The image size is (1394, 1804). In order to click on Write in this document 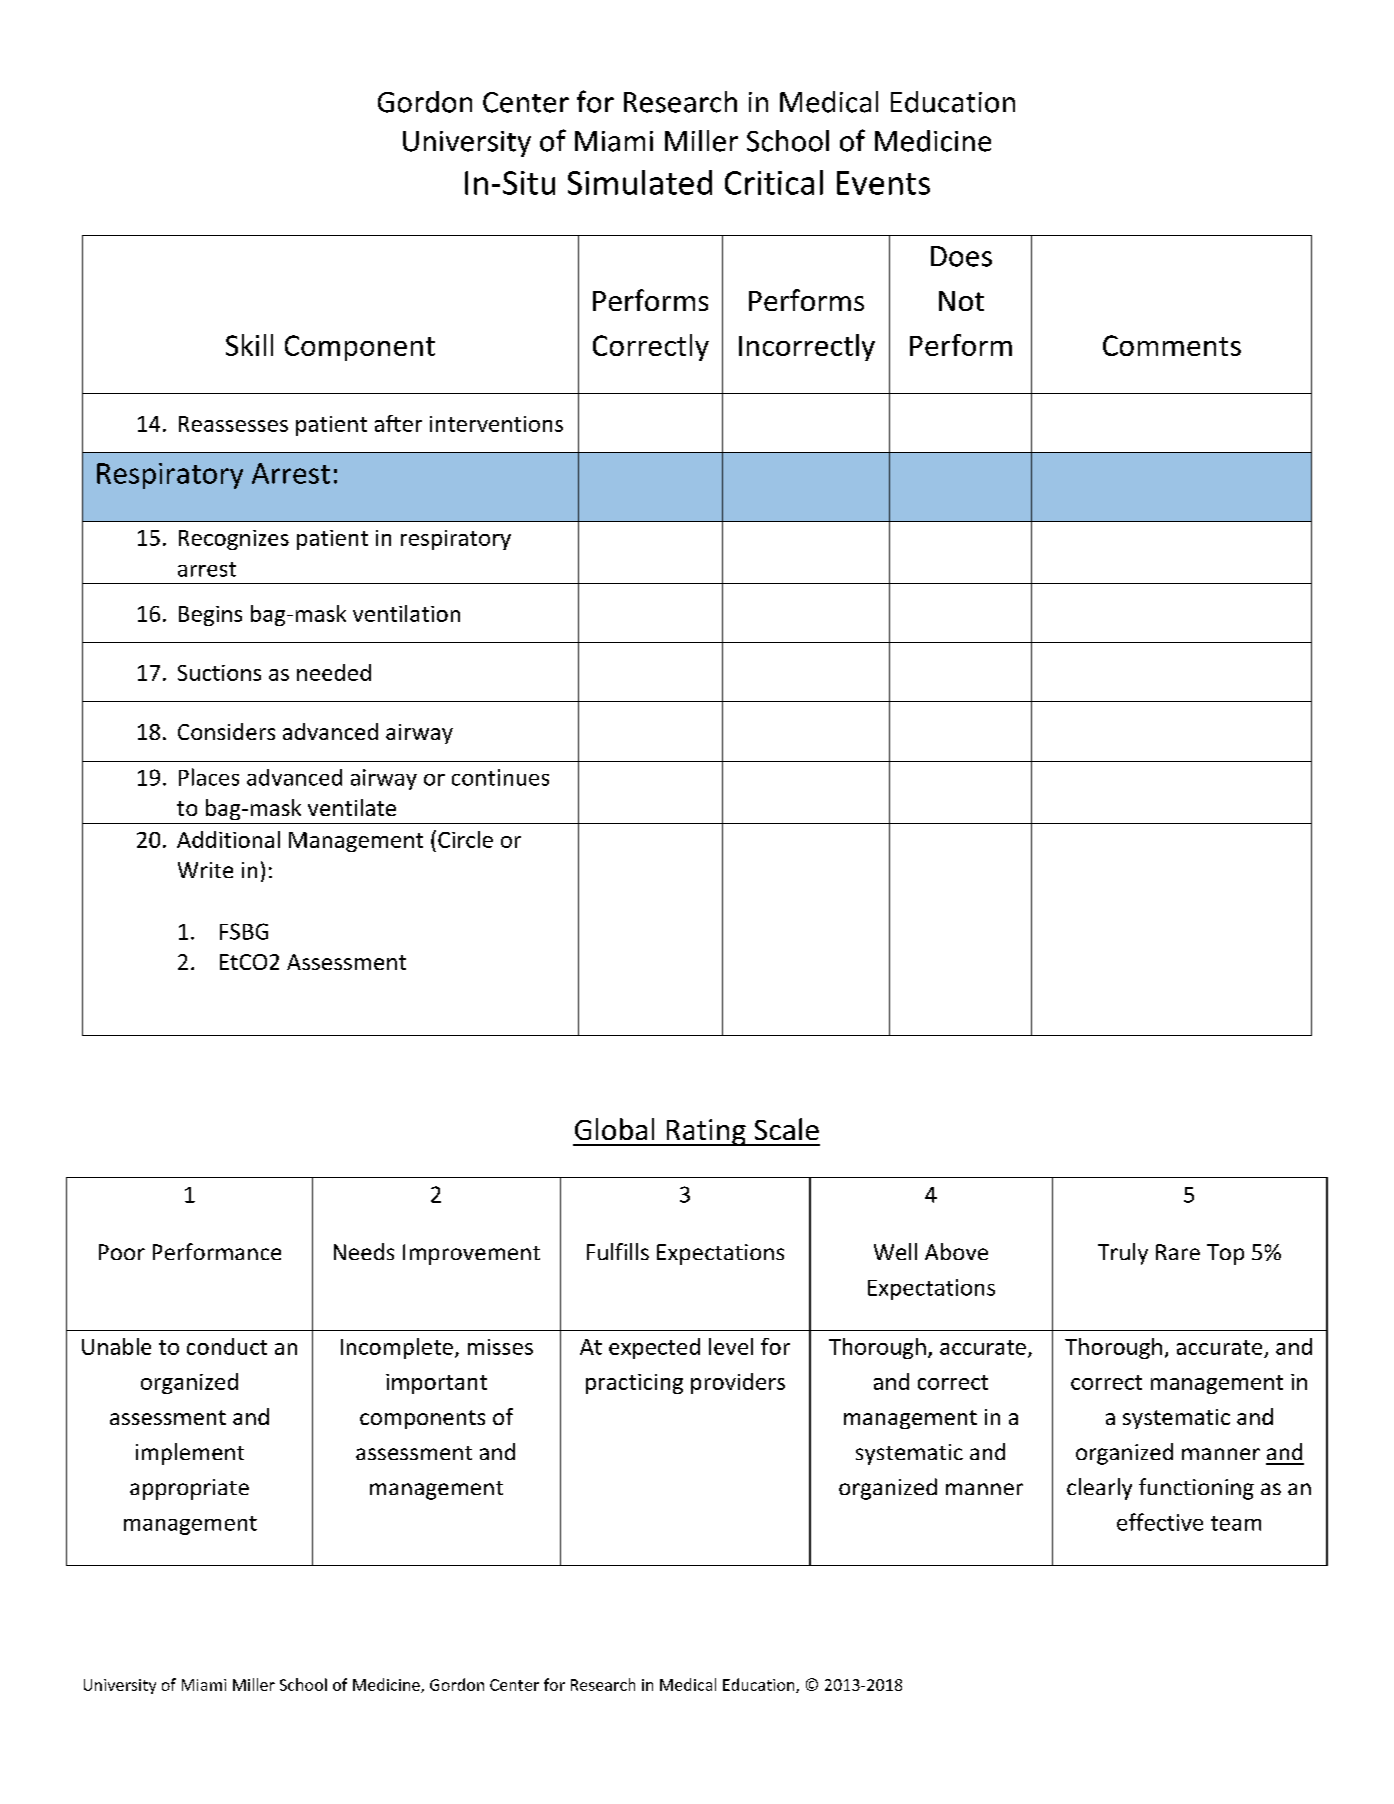, I will do `click(205, 870)`.
